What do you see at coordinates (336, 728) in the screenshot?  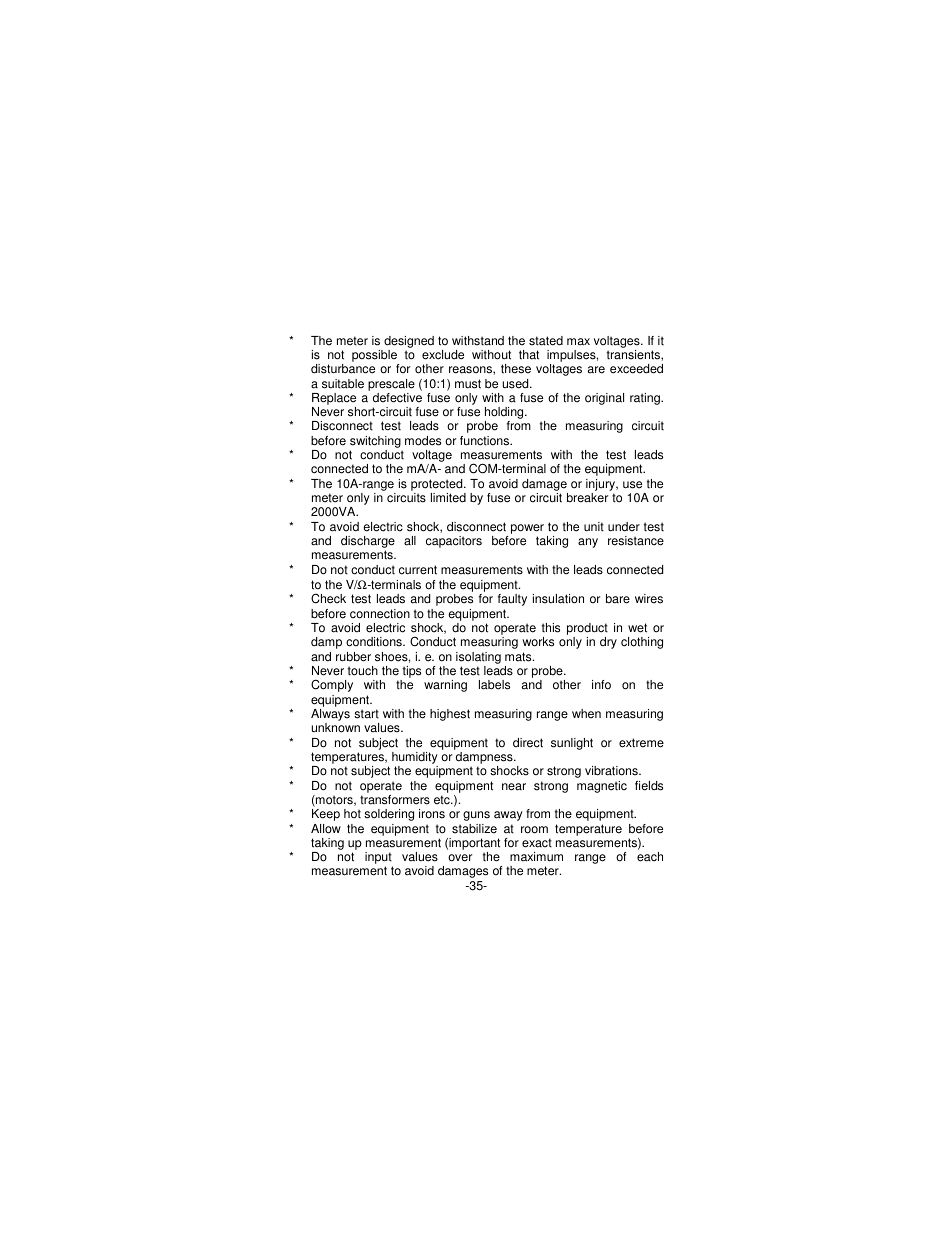 I see `unknown` at bounding box center [336, 728].
